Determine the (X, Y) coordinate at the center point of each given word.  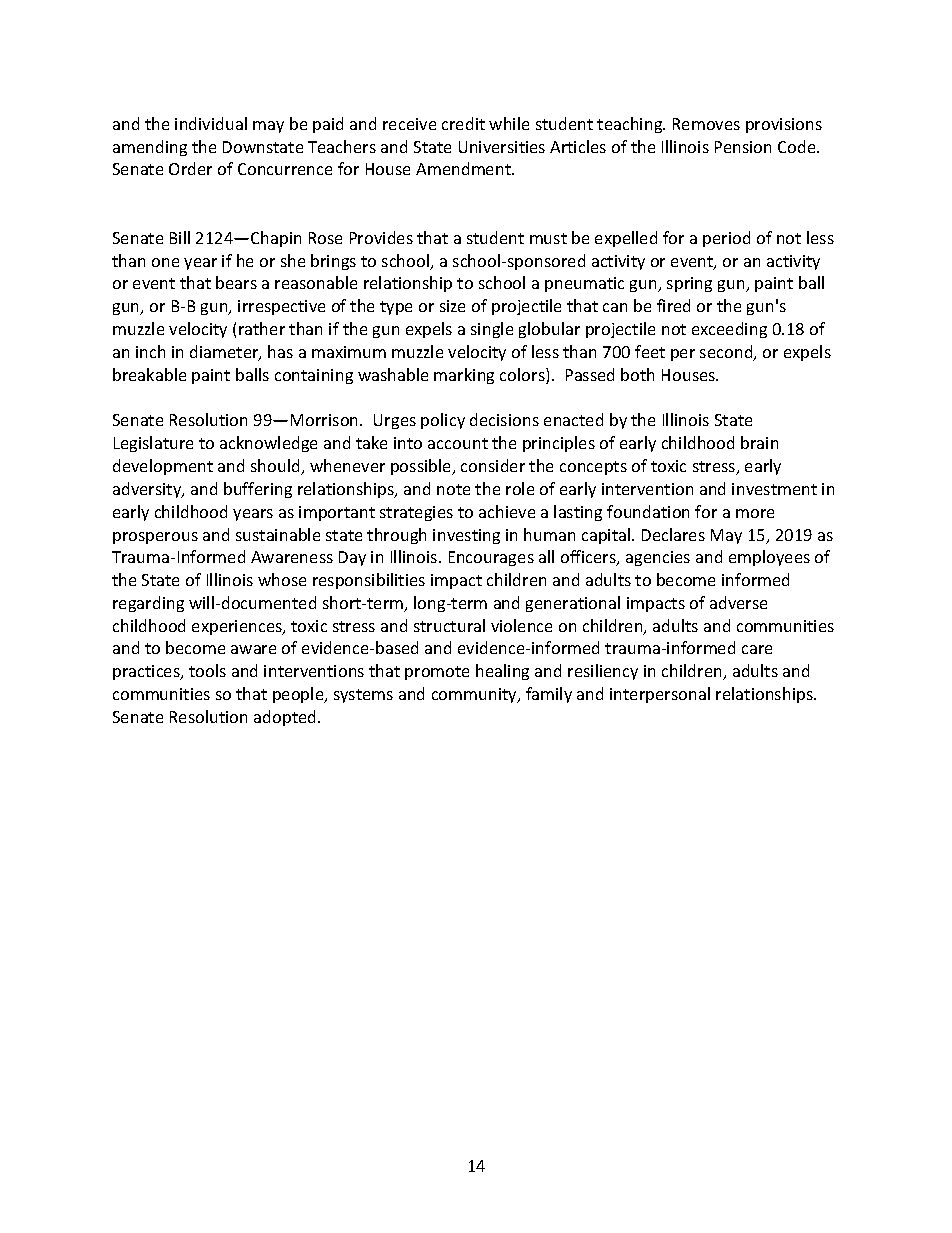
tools (207, 670)
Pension (743, 147)
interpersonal (660, 695)
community (475, 695)
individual (211, 123)
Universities (502, 147)
